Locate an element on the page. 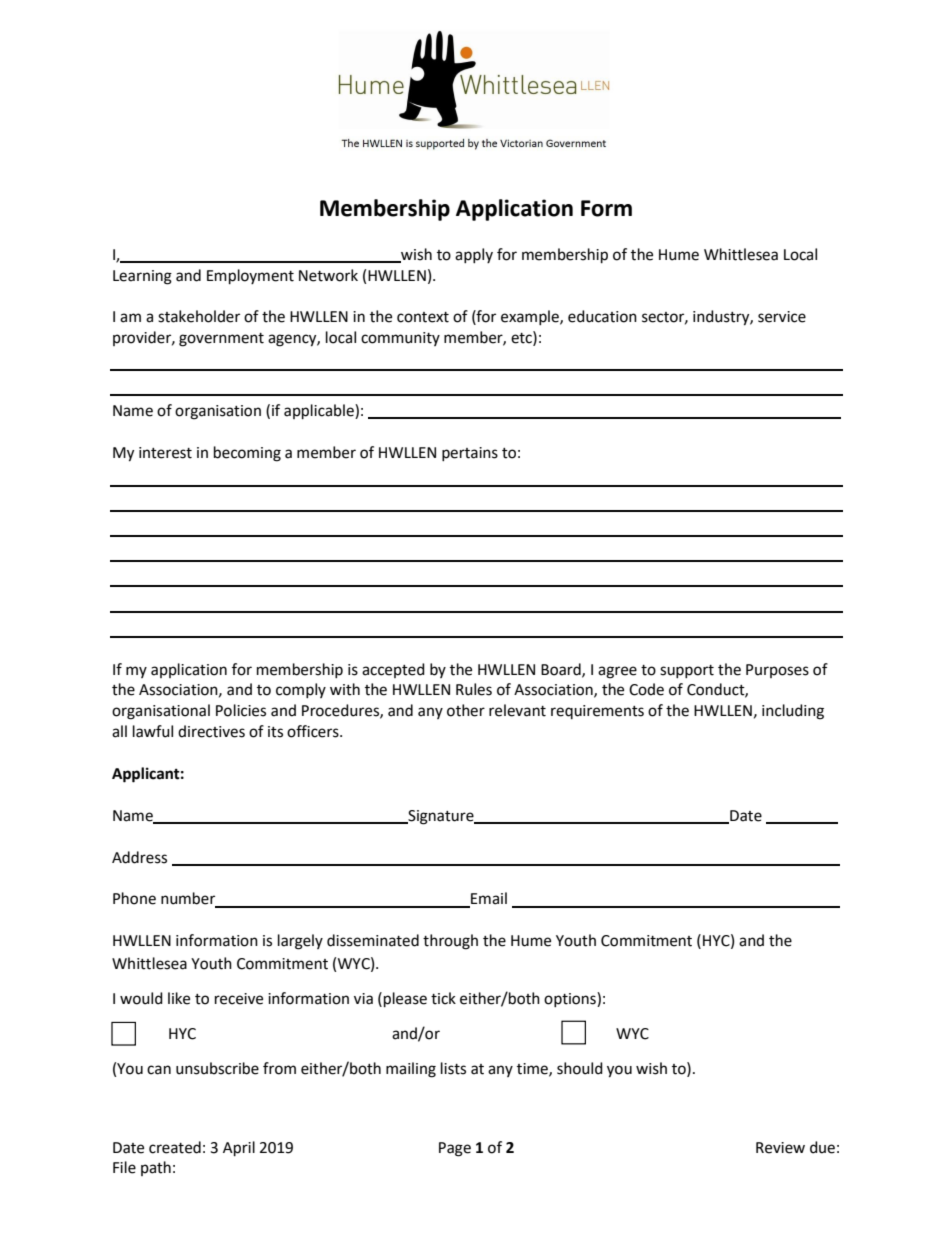  pertains is located at coordinates (470, 454).
